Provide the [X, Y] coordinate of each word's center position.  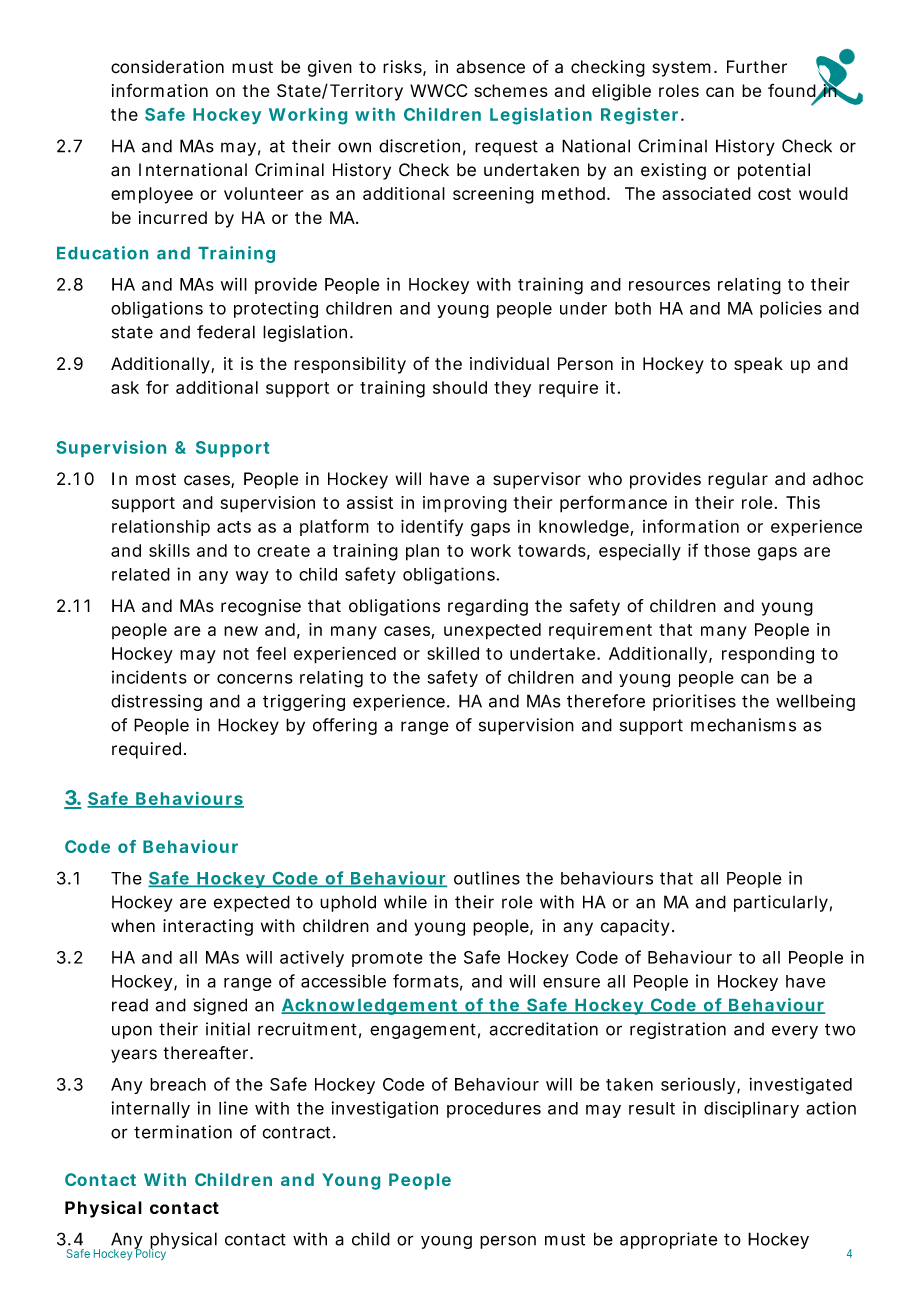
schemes [511, 90]
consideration [167, 67]
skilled [453, 653]
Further [757, 67]
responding [768, 655]
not [236, 654]
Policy [150, 1253]
